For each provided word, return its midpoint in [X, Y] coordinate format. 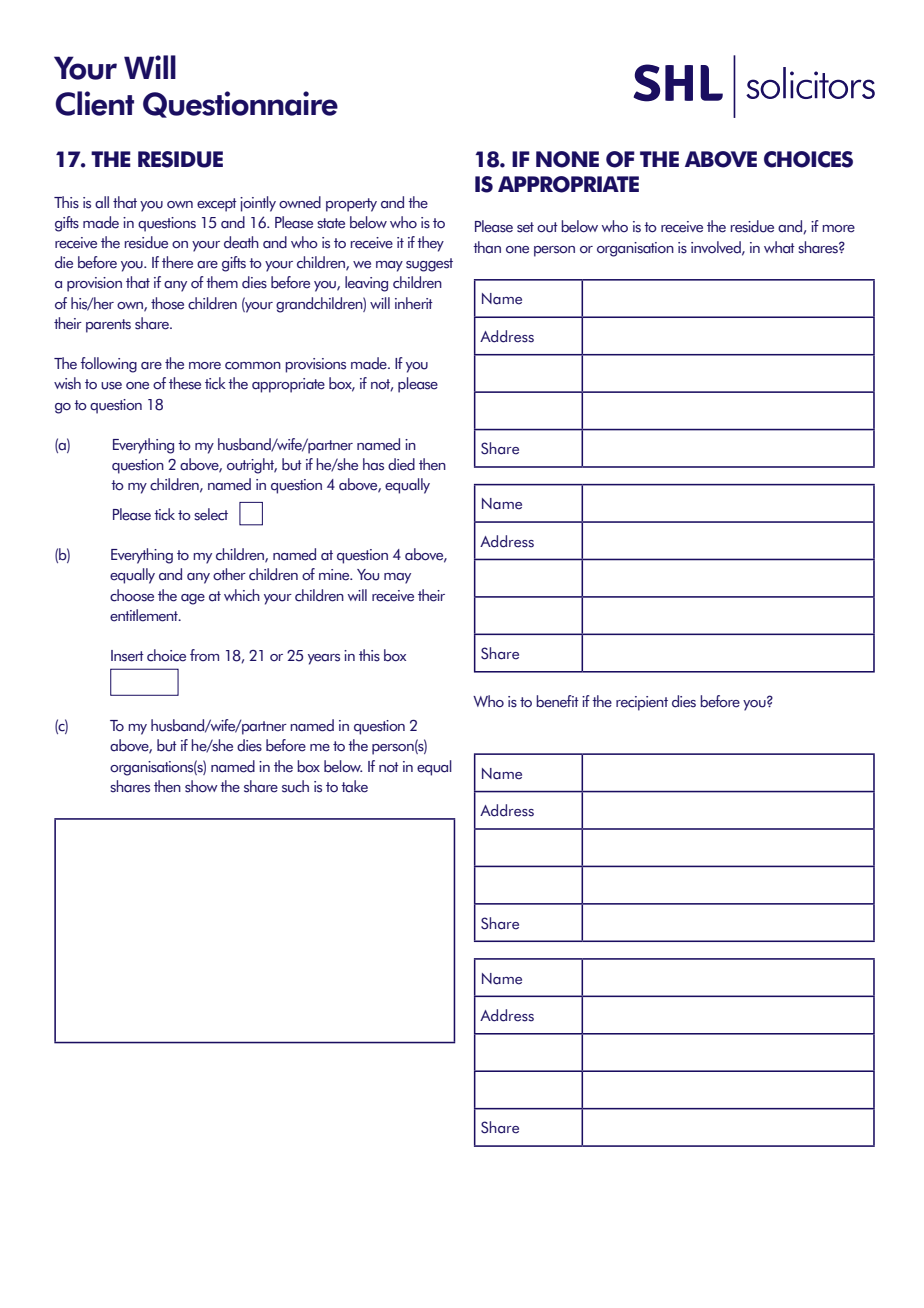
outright [252, 466]
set [525, 227]
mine [335, 575]
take [354, 786]
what [779, 247]
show [201, 786]
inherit [414, 303]
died [401, 464]
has [373, 464]
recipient [642, 703]
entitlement [145, 615]
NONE [567, 159]
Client [94, 103]
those [167, 303]
